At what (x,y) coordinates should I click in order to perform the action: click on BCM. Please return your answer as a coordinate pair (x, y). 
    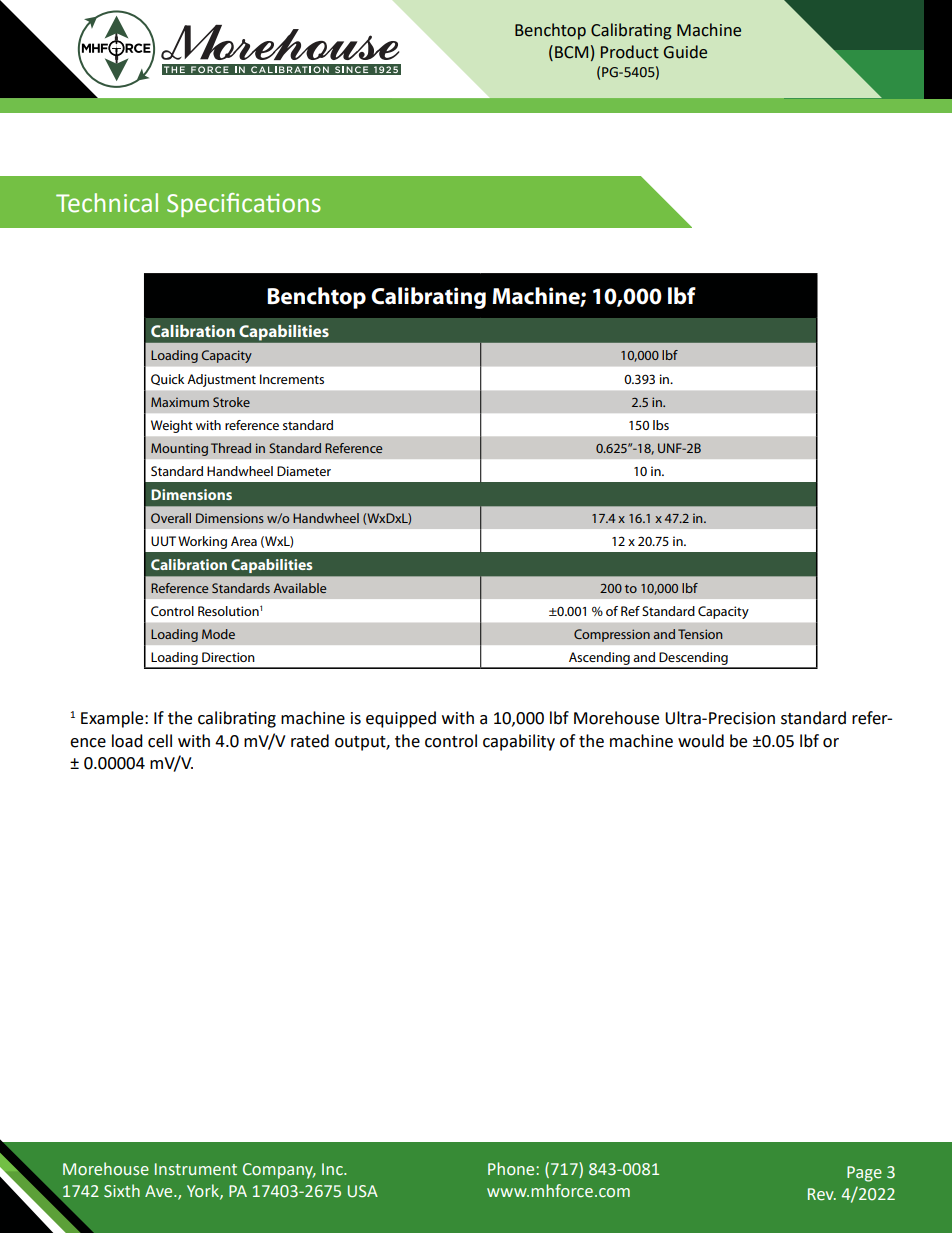
    Looking at the image, I should click on (571, 52).
